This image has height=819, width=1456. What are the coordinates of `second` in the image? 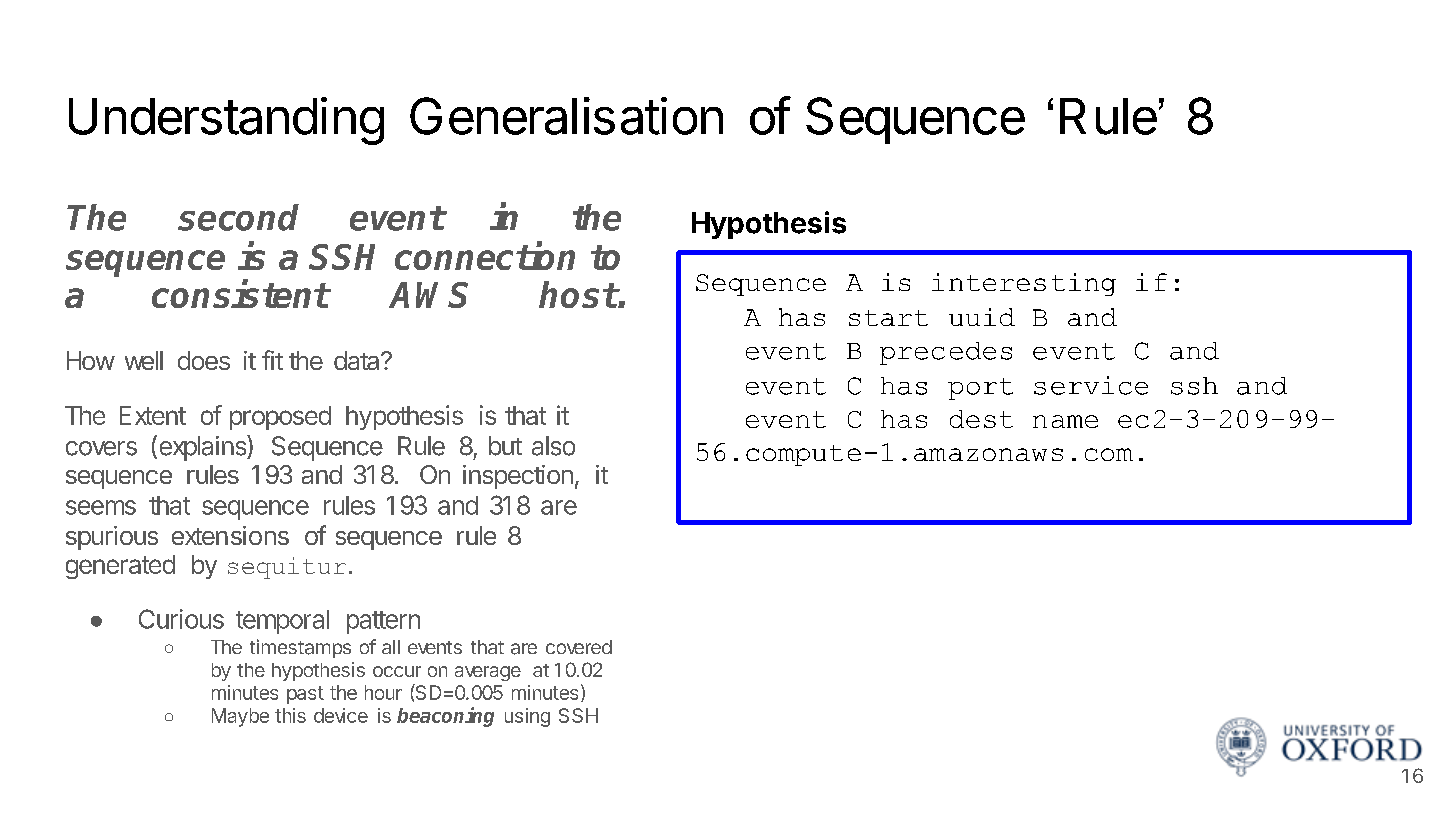 It's located at (238, 217).
